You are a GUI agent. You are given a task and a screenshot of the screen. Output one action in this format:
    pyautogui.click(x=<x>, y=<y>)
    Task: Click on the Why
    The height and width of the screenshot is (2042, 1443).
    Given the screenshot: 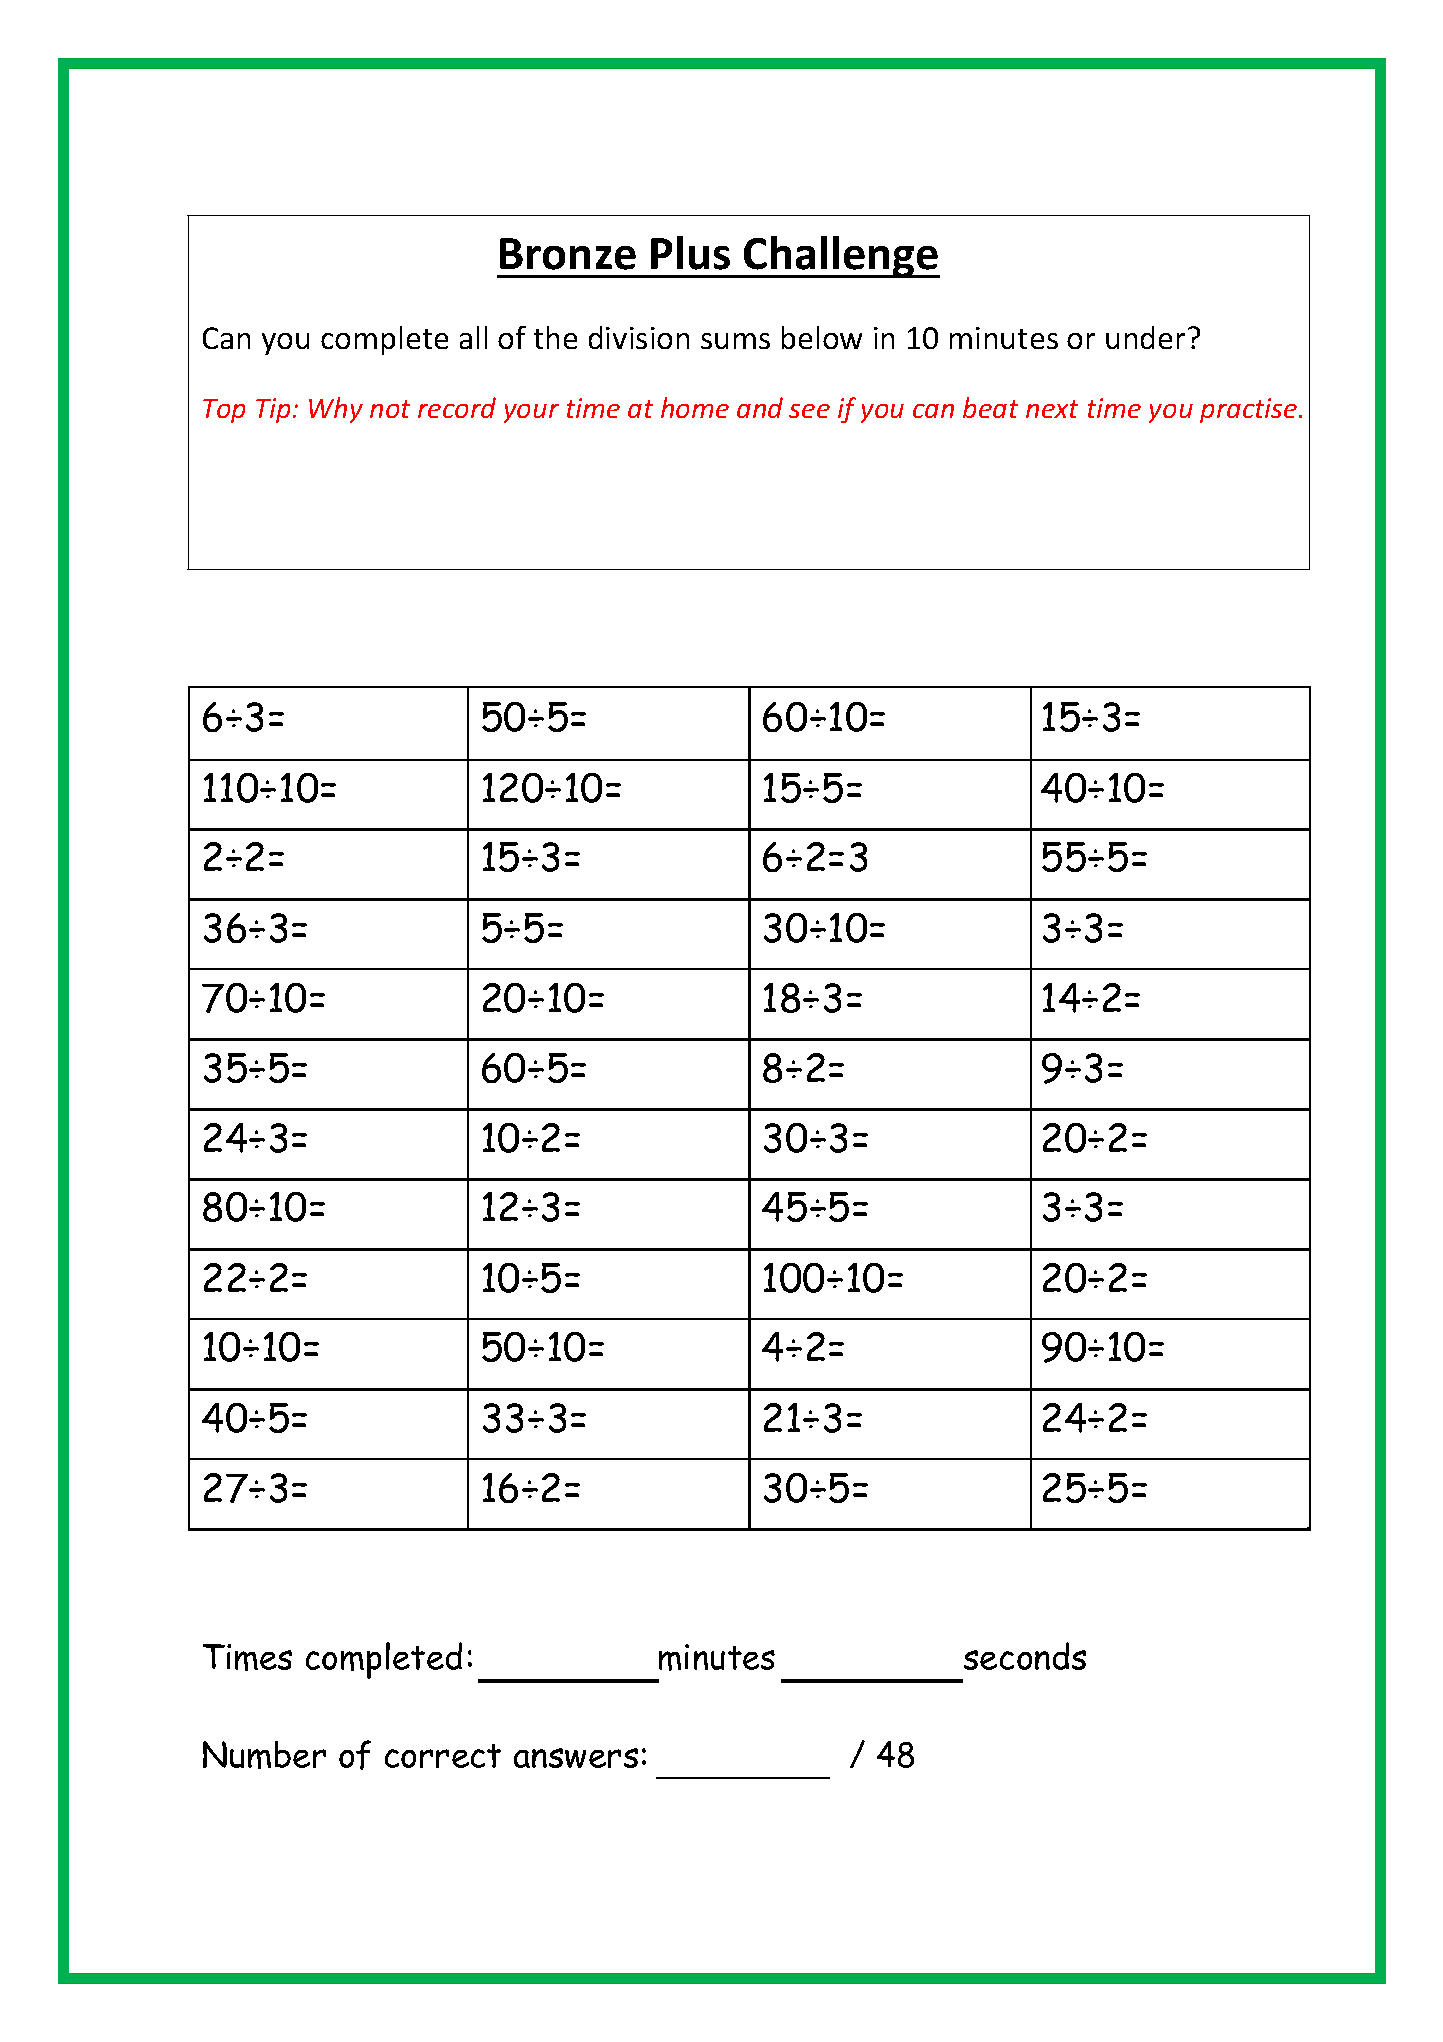 What is the action you would take?
    pyautogui.click(x=336, y=410)
